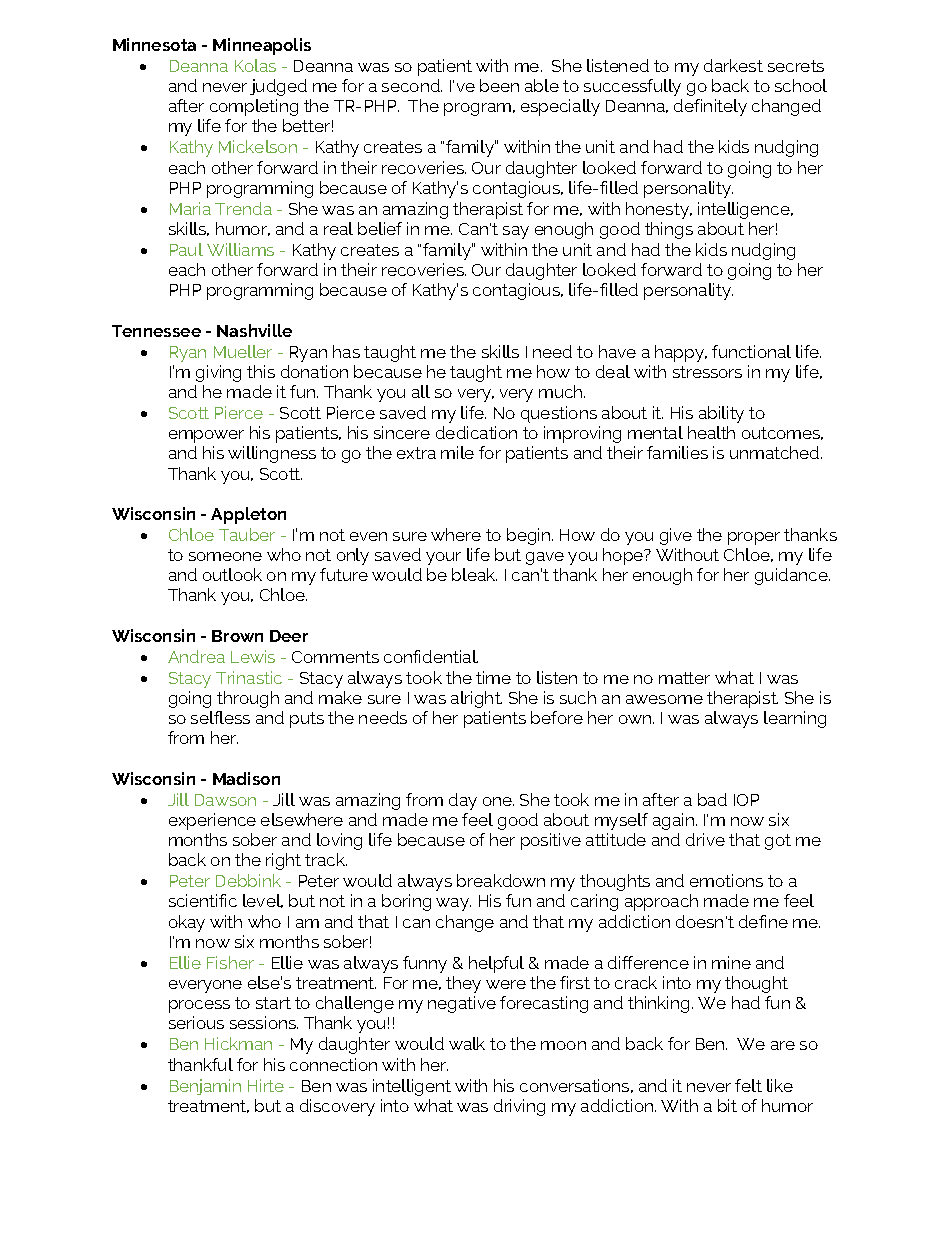 The image size is (952, 1233). Describe the element at coordinates (467, 1043) in the document. I see `walk` at that location.
